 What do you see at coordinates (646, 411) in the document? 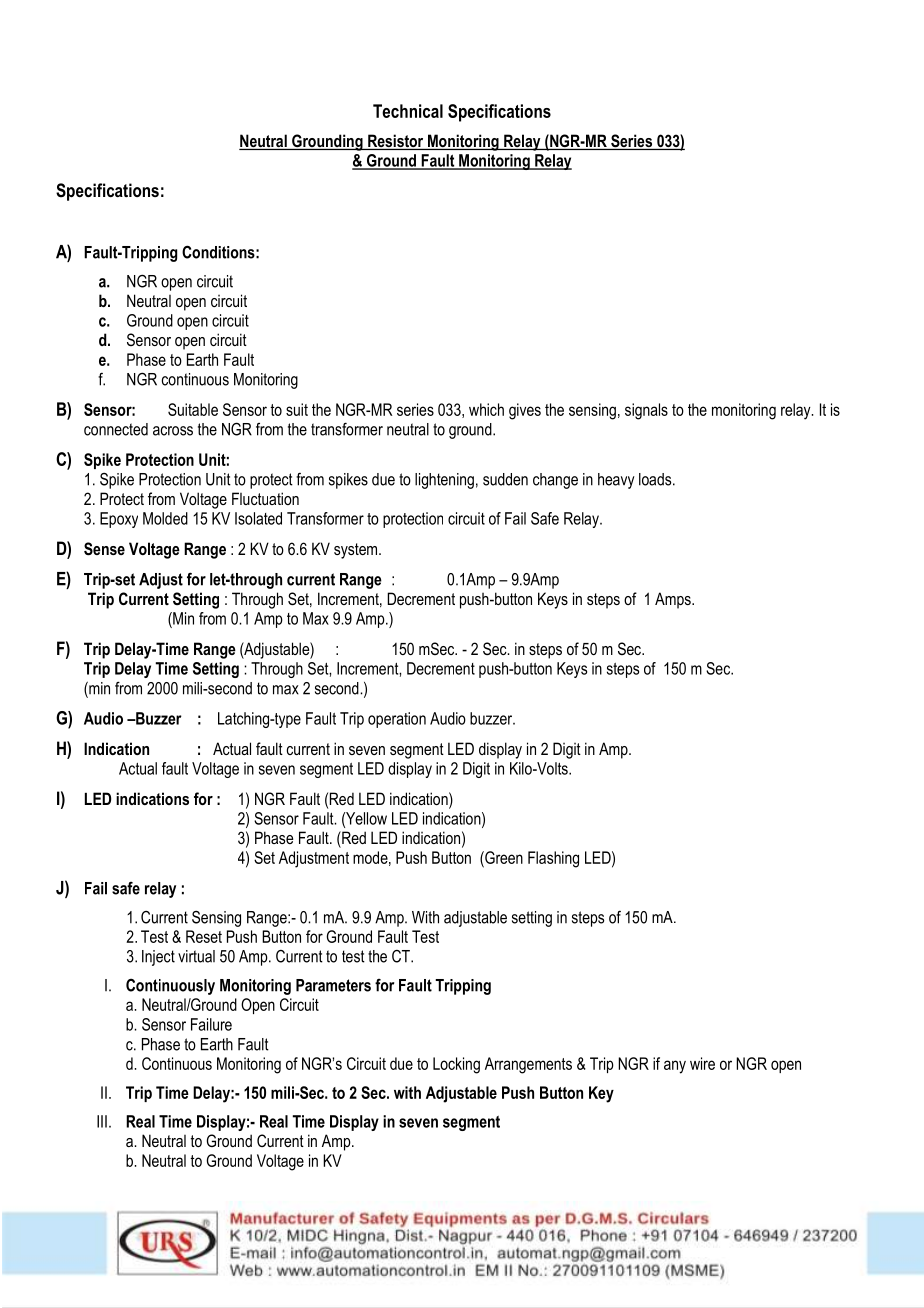
I see `signals` at bounding box center [646, 411].
